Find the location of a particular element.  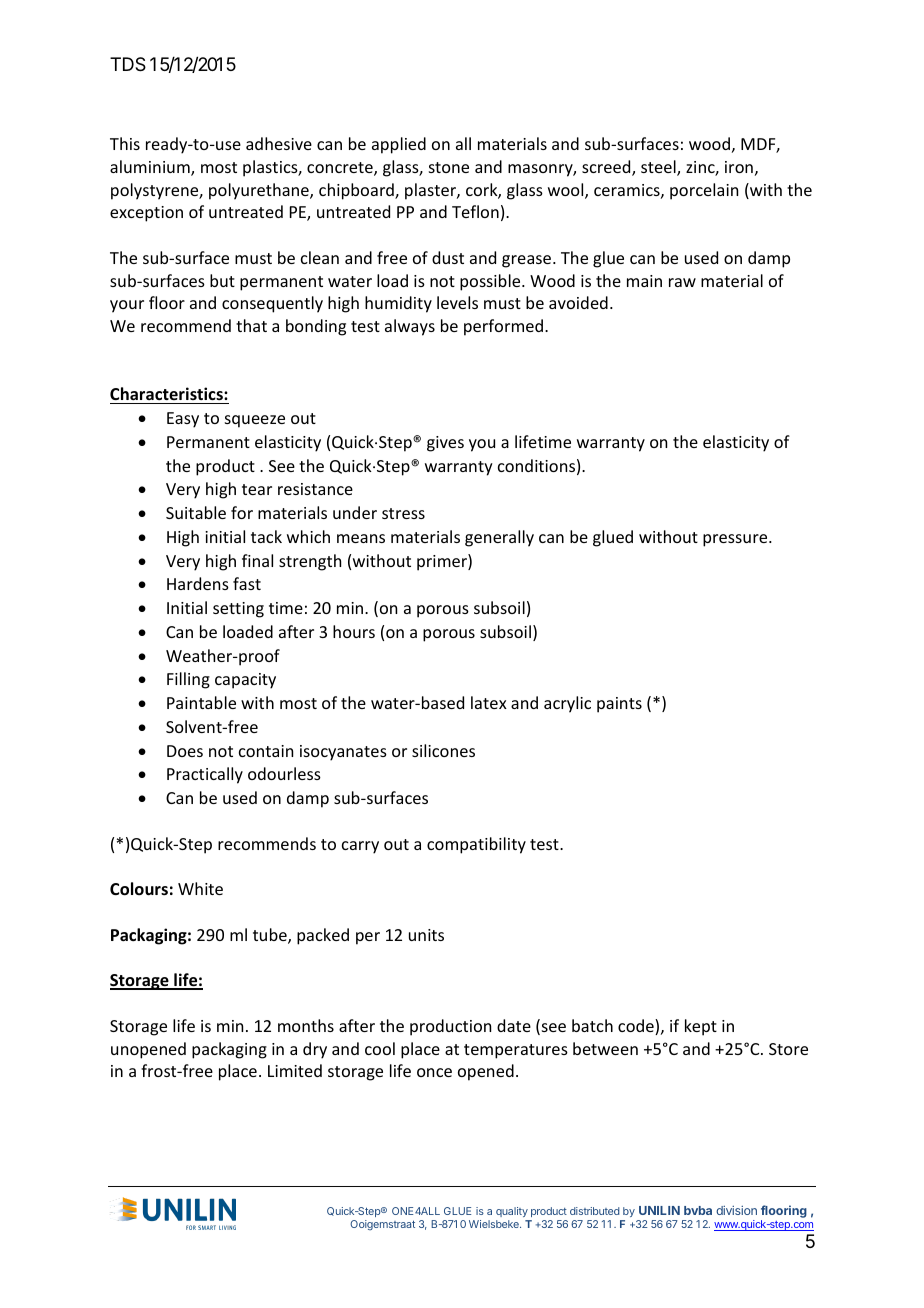

applied is located at coordinates (399, 145).
